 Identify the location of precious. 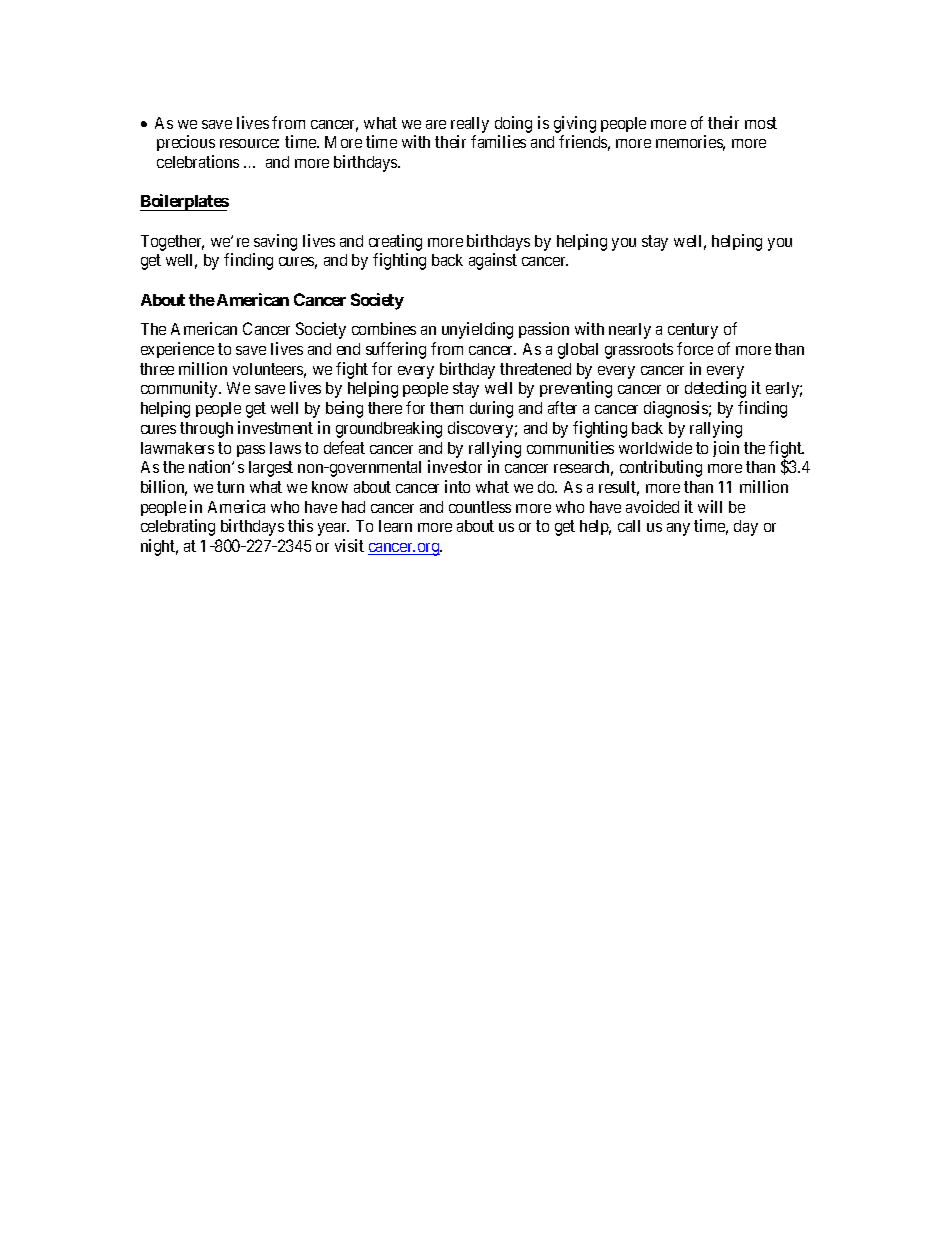
(186, 143).
